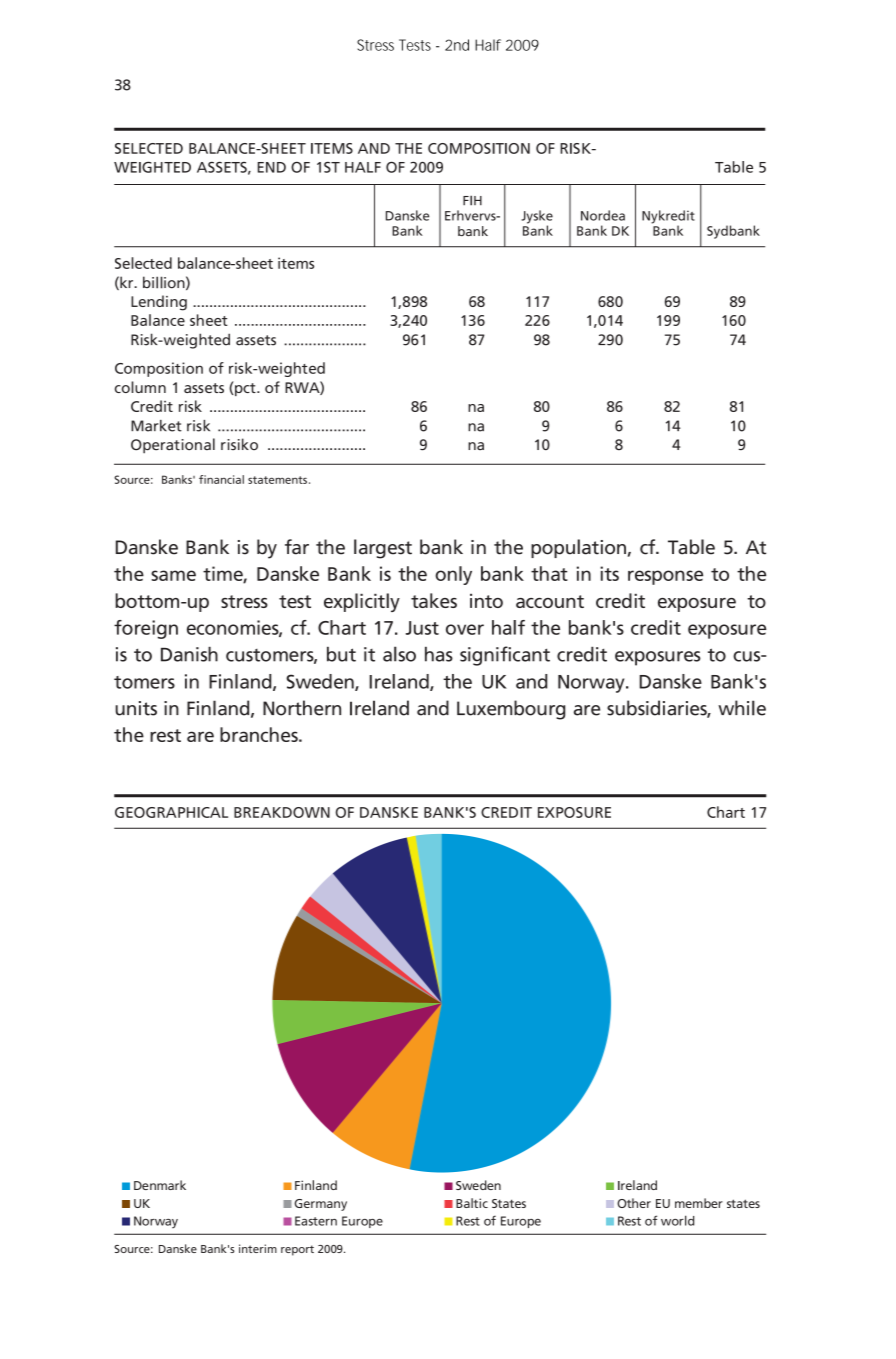 The image size is (896, 1359). What do you see at coordinates (472, 1203) in the image?
I see `Baltic` at bounding box center [472, 1203].
